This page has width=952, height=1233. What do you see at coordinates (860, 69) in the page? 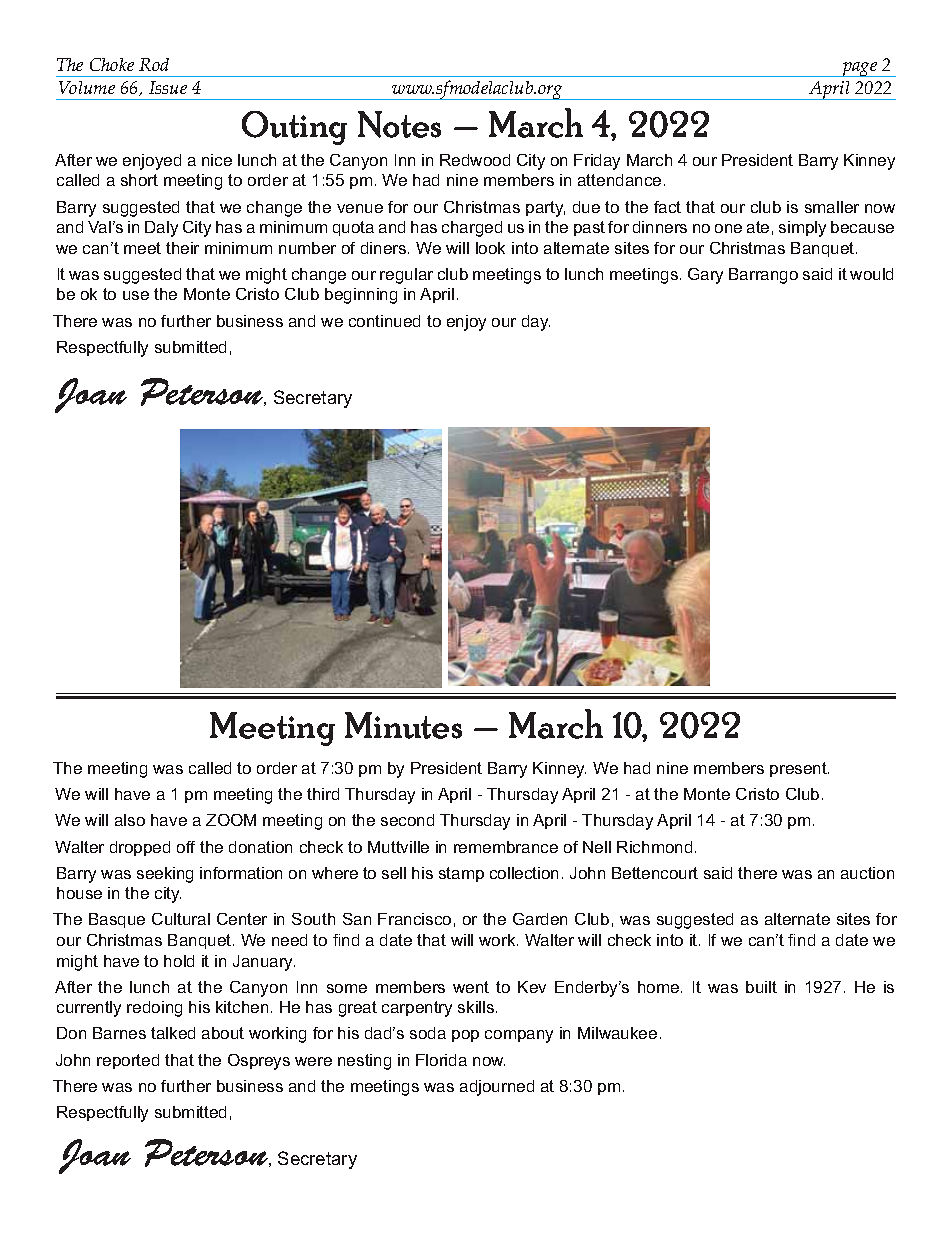
I see `page` at bounding box center [860, 69].
